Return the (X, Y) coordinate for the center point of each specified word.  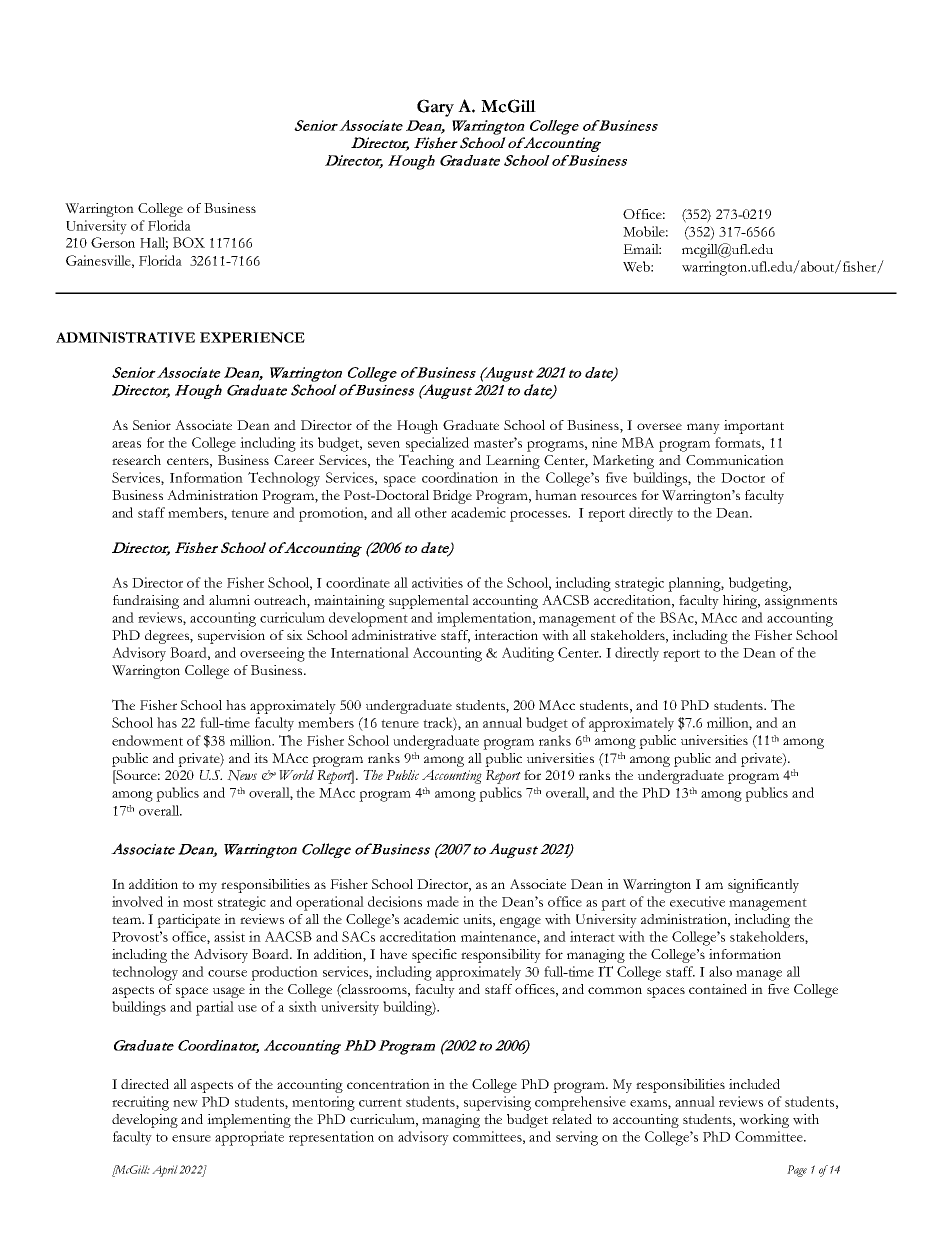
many (703, 428)
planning (696, 584)
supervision (231, 637)
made (443, 901)
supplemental (429, 602)
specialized (437, 444)
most (198, 902)
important (754, 427)
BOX (189, 242)
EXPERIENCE (252, 337)
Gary (435, 108)
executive (697, 901)
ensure (191, 1138)
